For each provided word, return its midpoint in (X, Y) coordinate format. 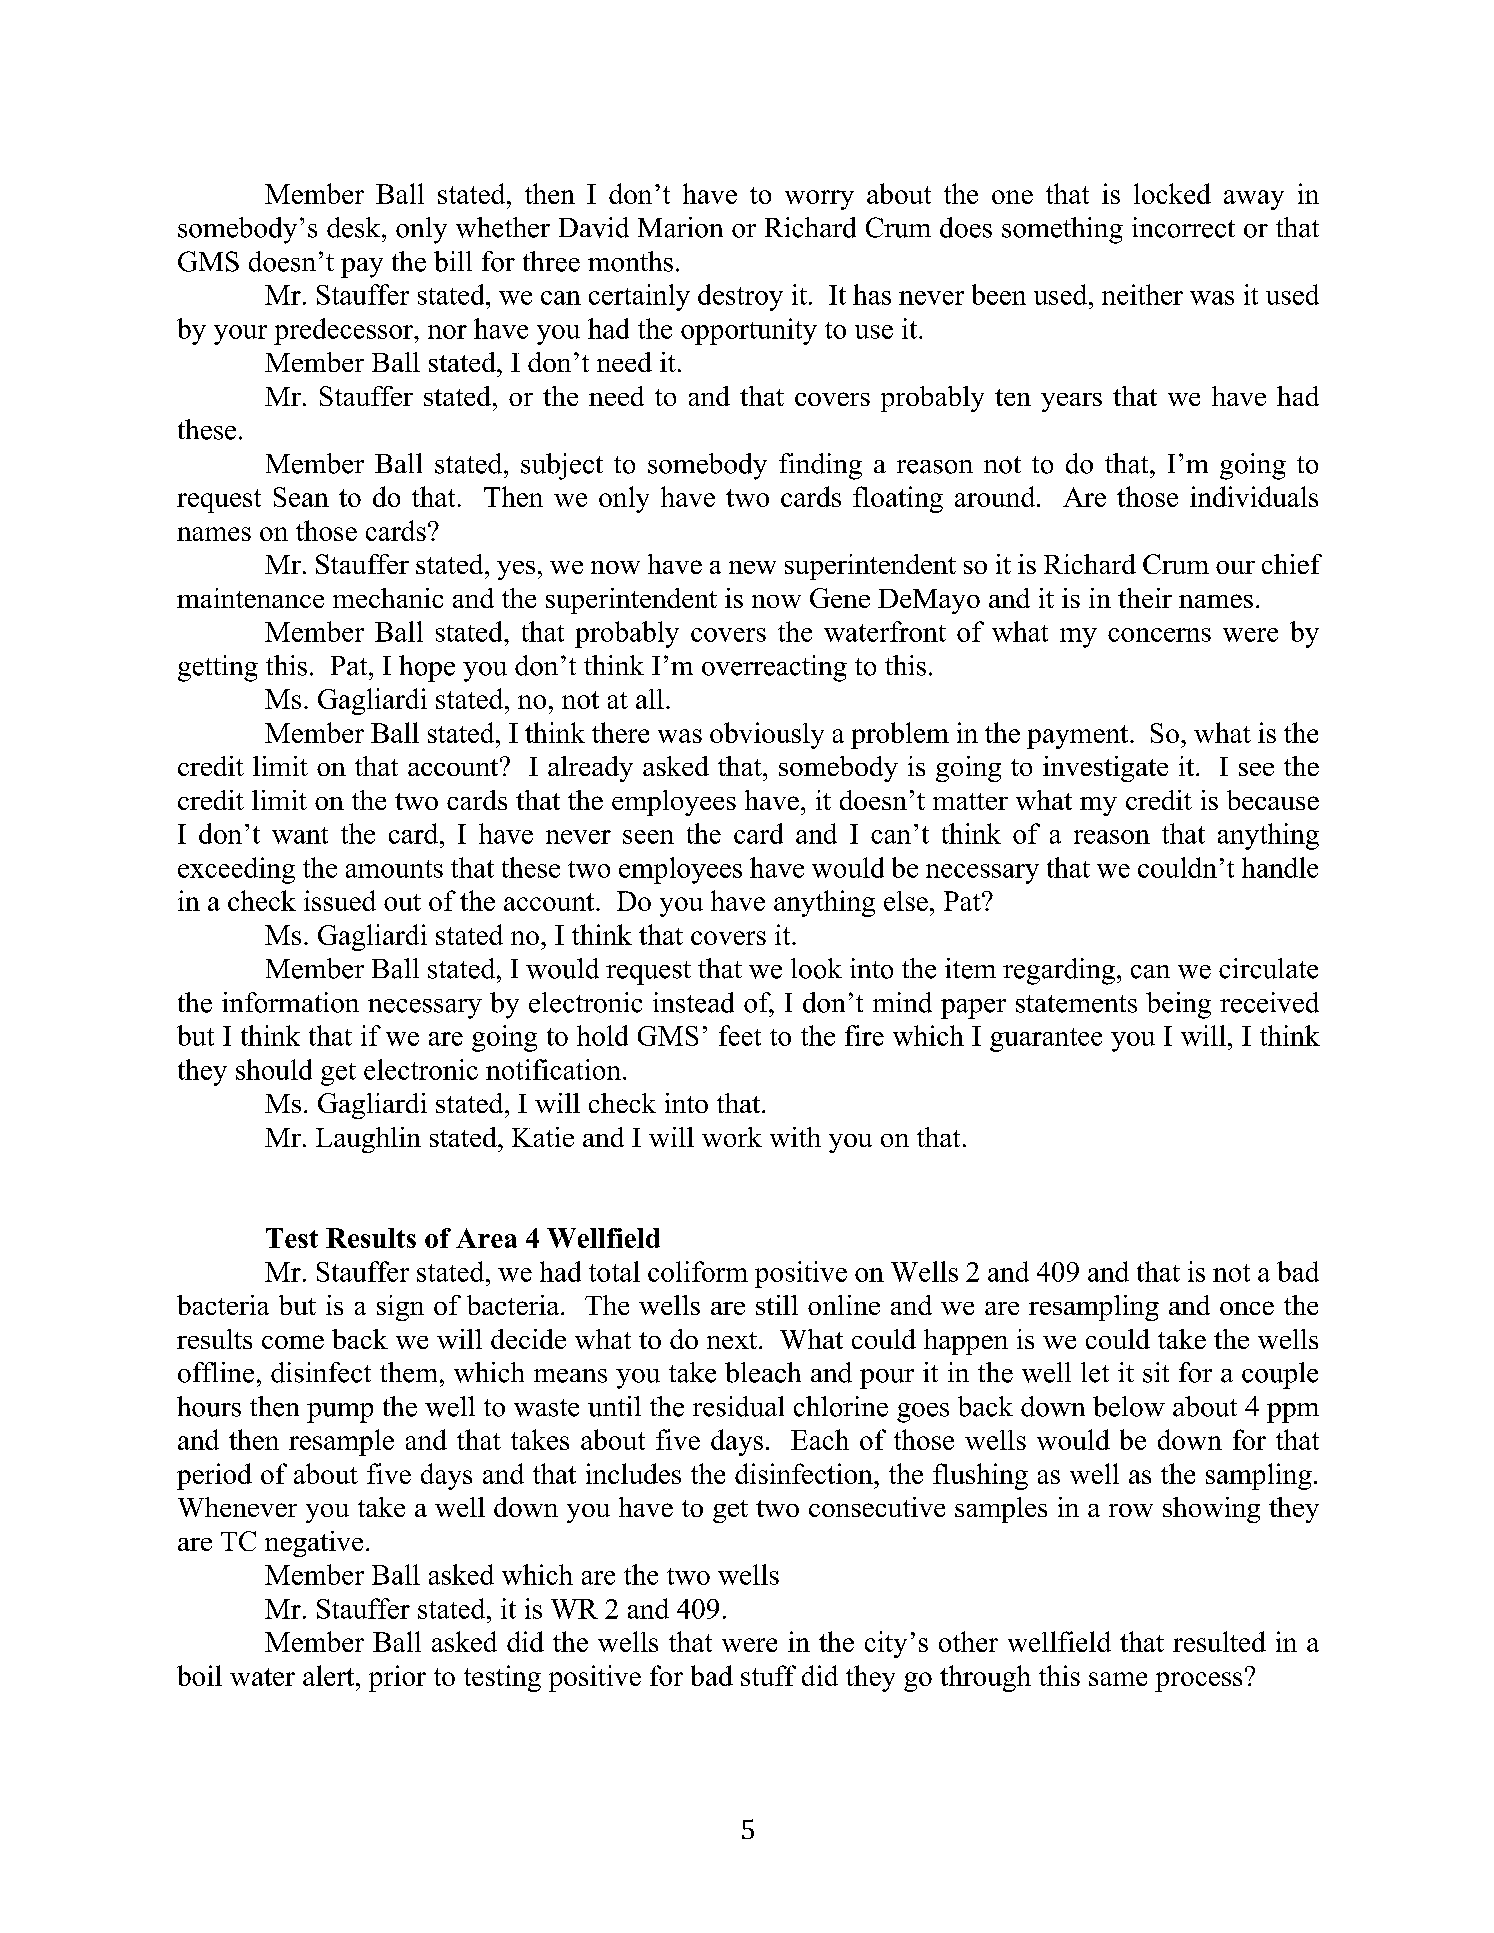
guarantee (1046, 1040)
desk (355, 227)
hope (427, 668)
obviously (767, 735)
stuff (768, 1675)
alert (330, 1675)
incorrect (1183, 227)
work (732, 1137)
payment (1079, 737)
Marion (680, 227)
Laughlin (368, 1140)
